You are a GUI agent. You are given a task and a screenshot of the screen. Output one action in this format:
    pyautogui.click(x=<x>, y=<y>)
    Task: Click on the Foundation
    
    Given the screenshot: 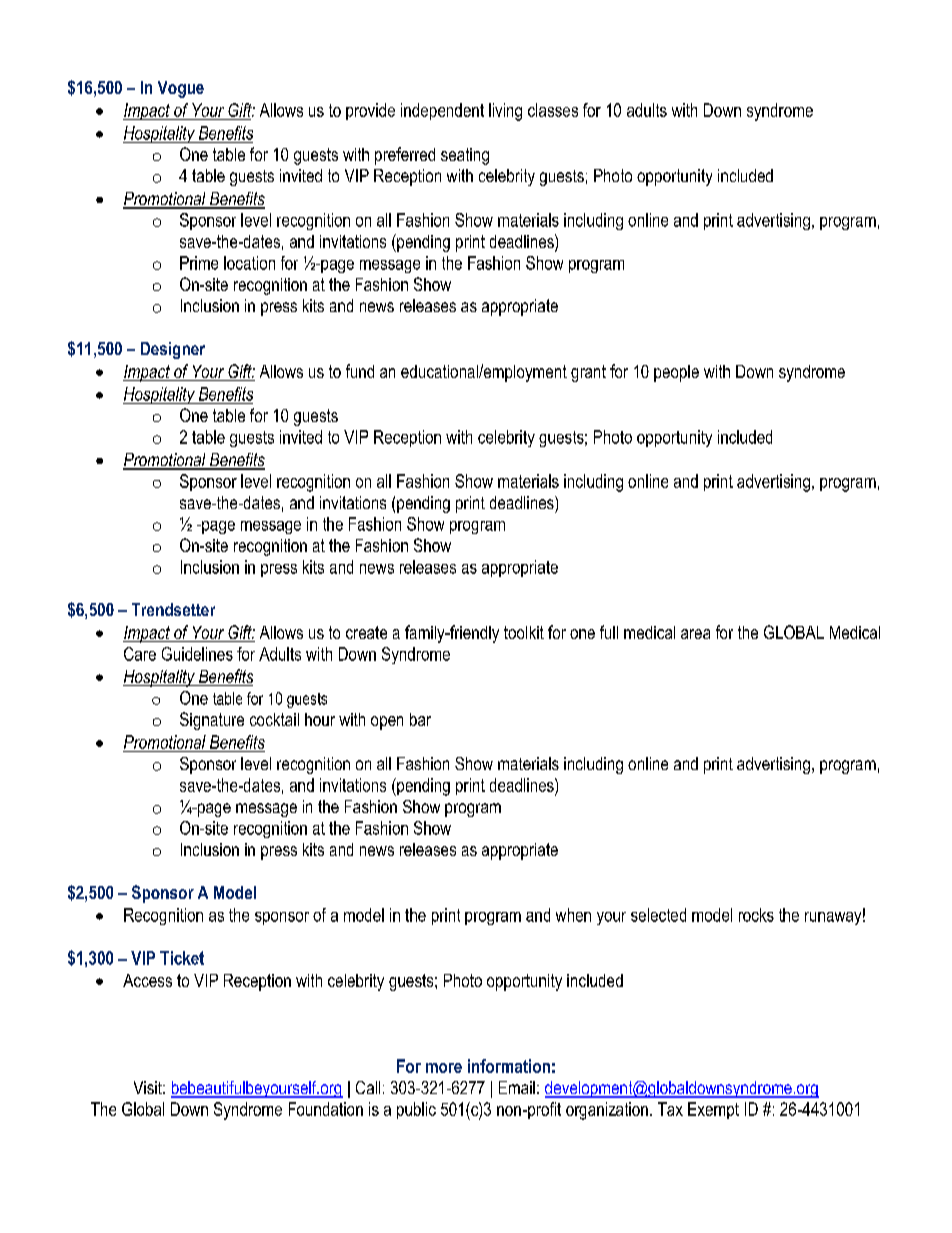 What is the action you would take?
    pyautogui.click(x=326, y=1109)
